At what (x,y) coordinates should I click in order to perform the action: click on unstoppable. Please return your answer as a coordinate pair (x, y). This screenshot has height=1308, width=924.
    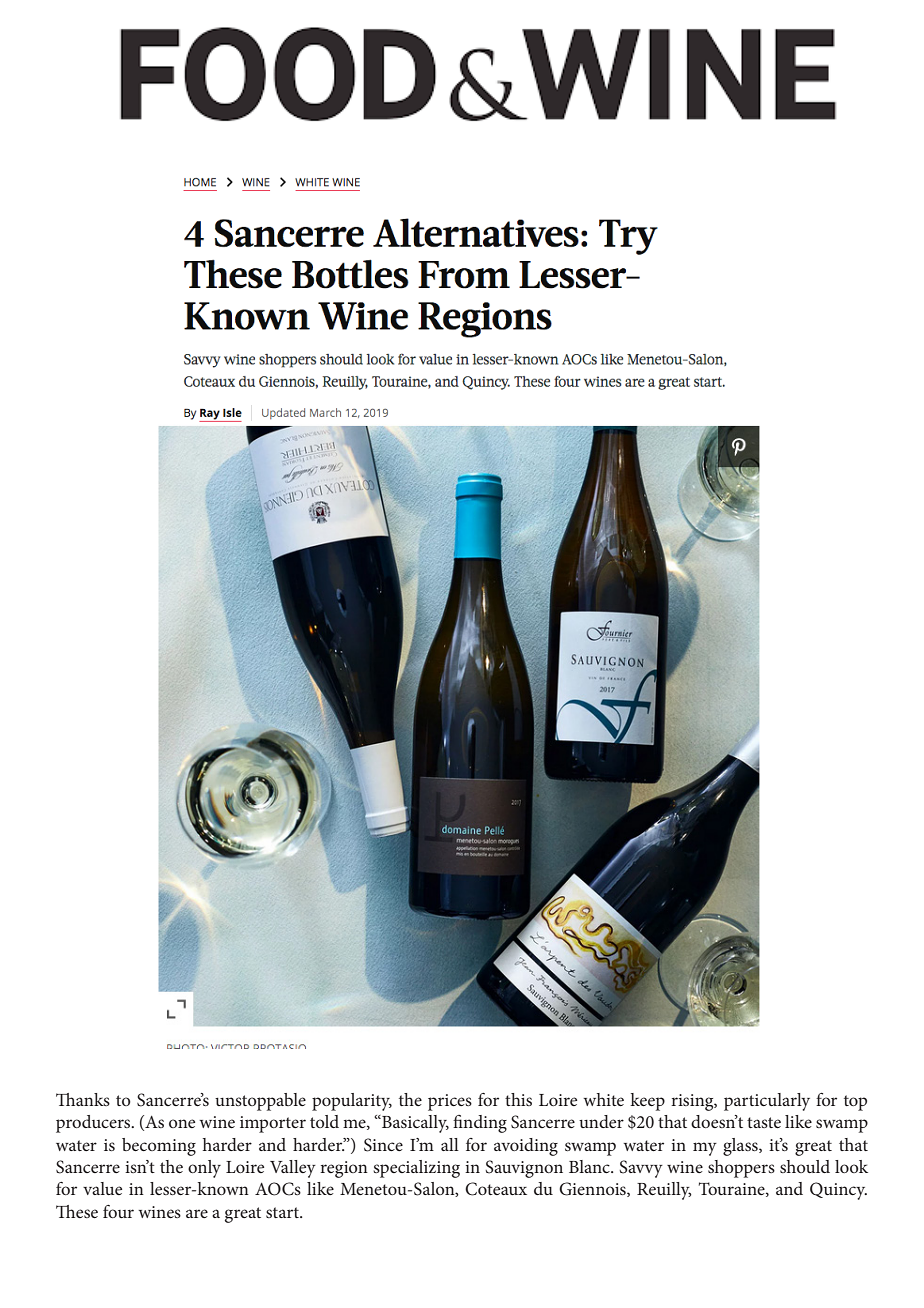
    Looking at the image, I should click on (260, 1102).
